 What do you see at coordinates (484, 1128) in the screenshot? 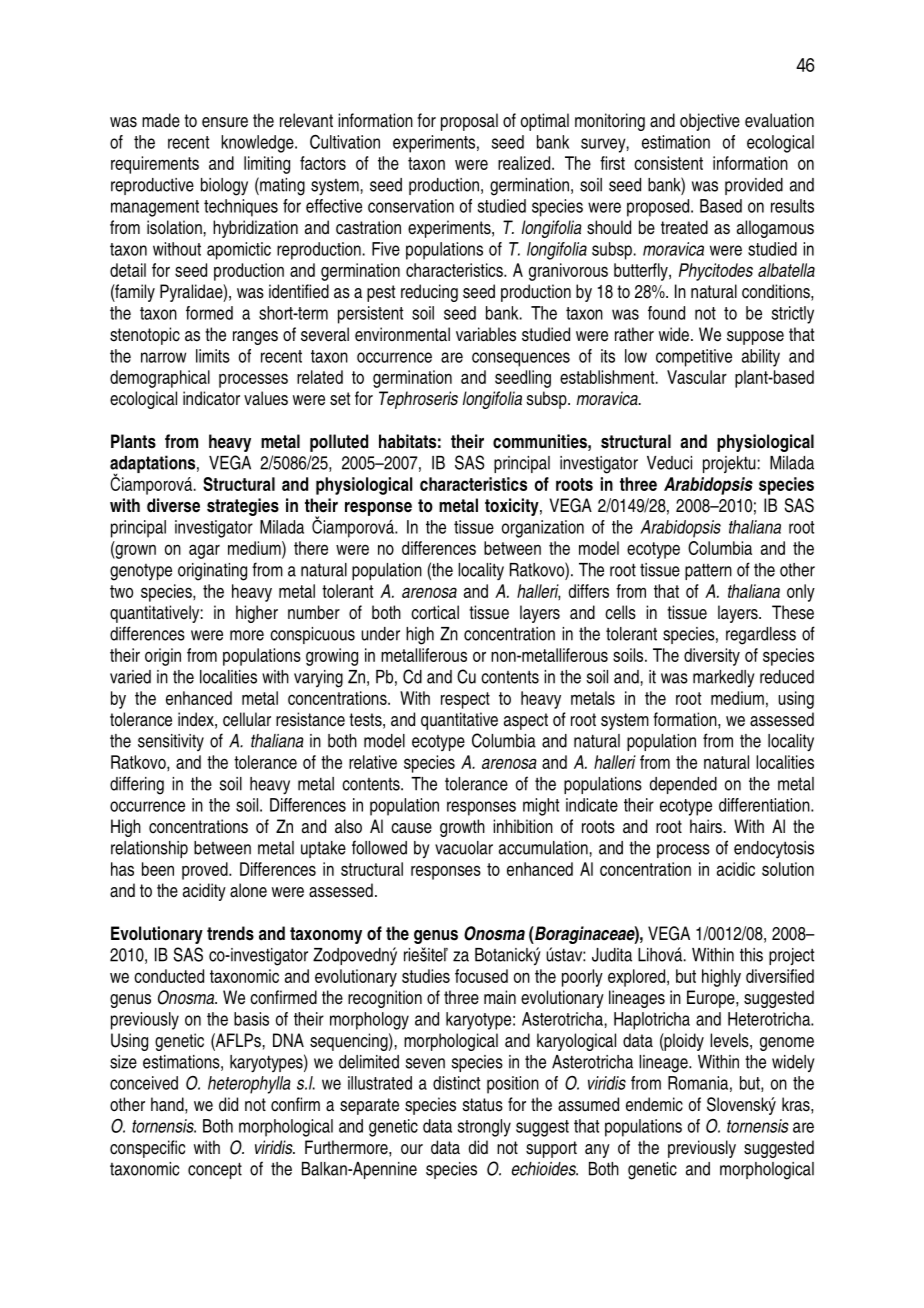
I see `strongly` at bounding box center [484, 1128].
